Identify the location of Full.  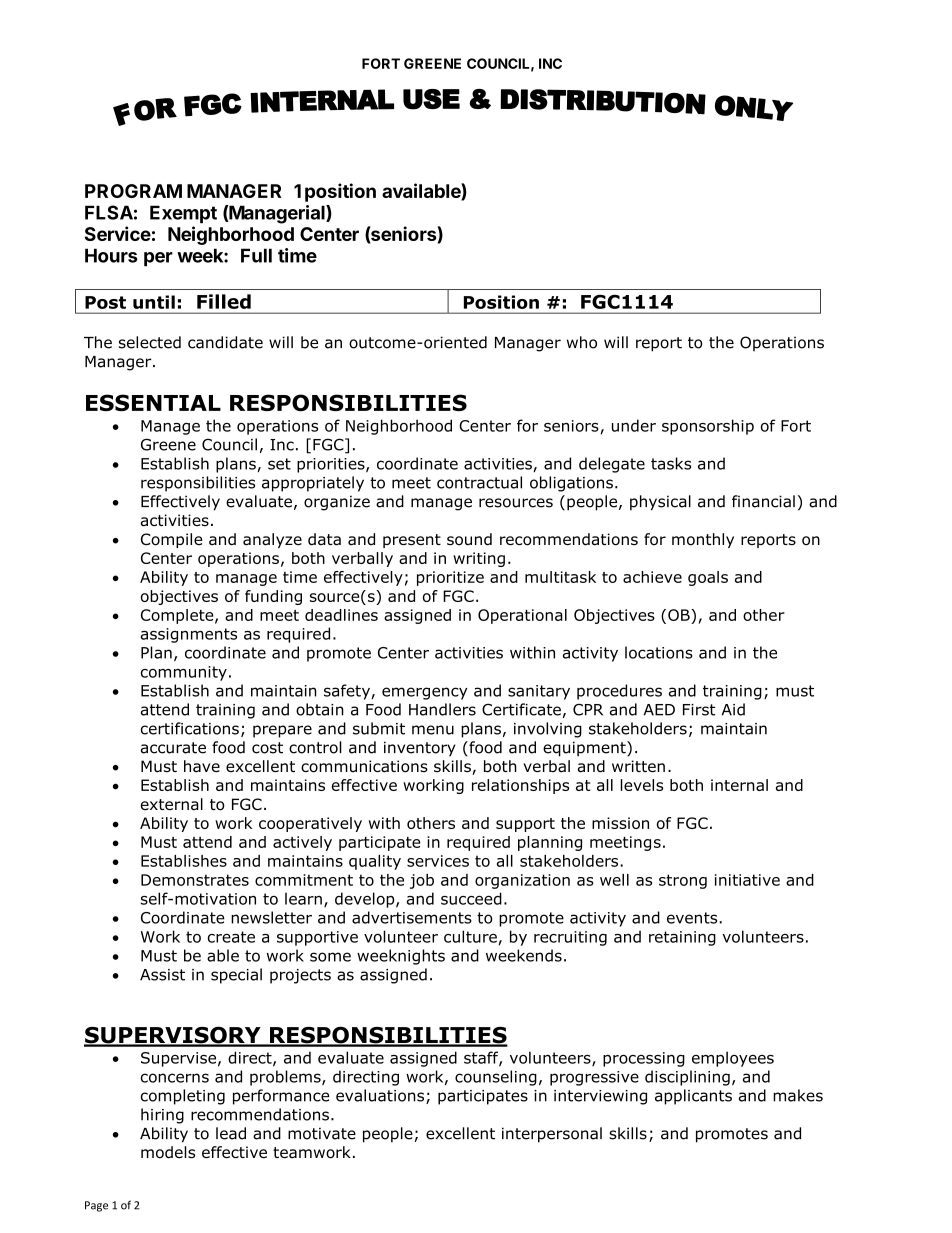
(256, 255).
